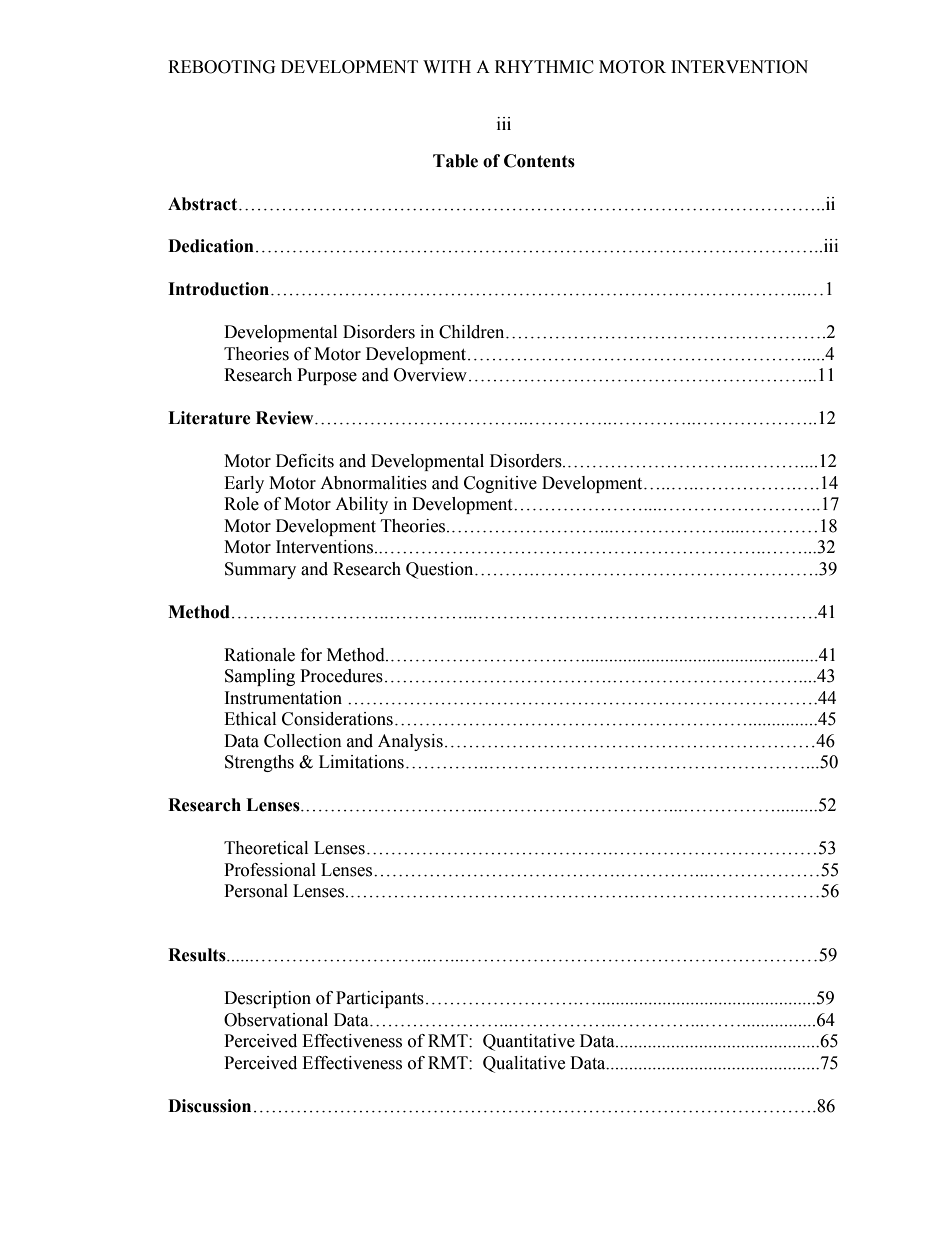  I want to click on REBOOTING, so click(222, 67).
